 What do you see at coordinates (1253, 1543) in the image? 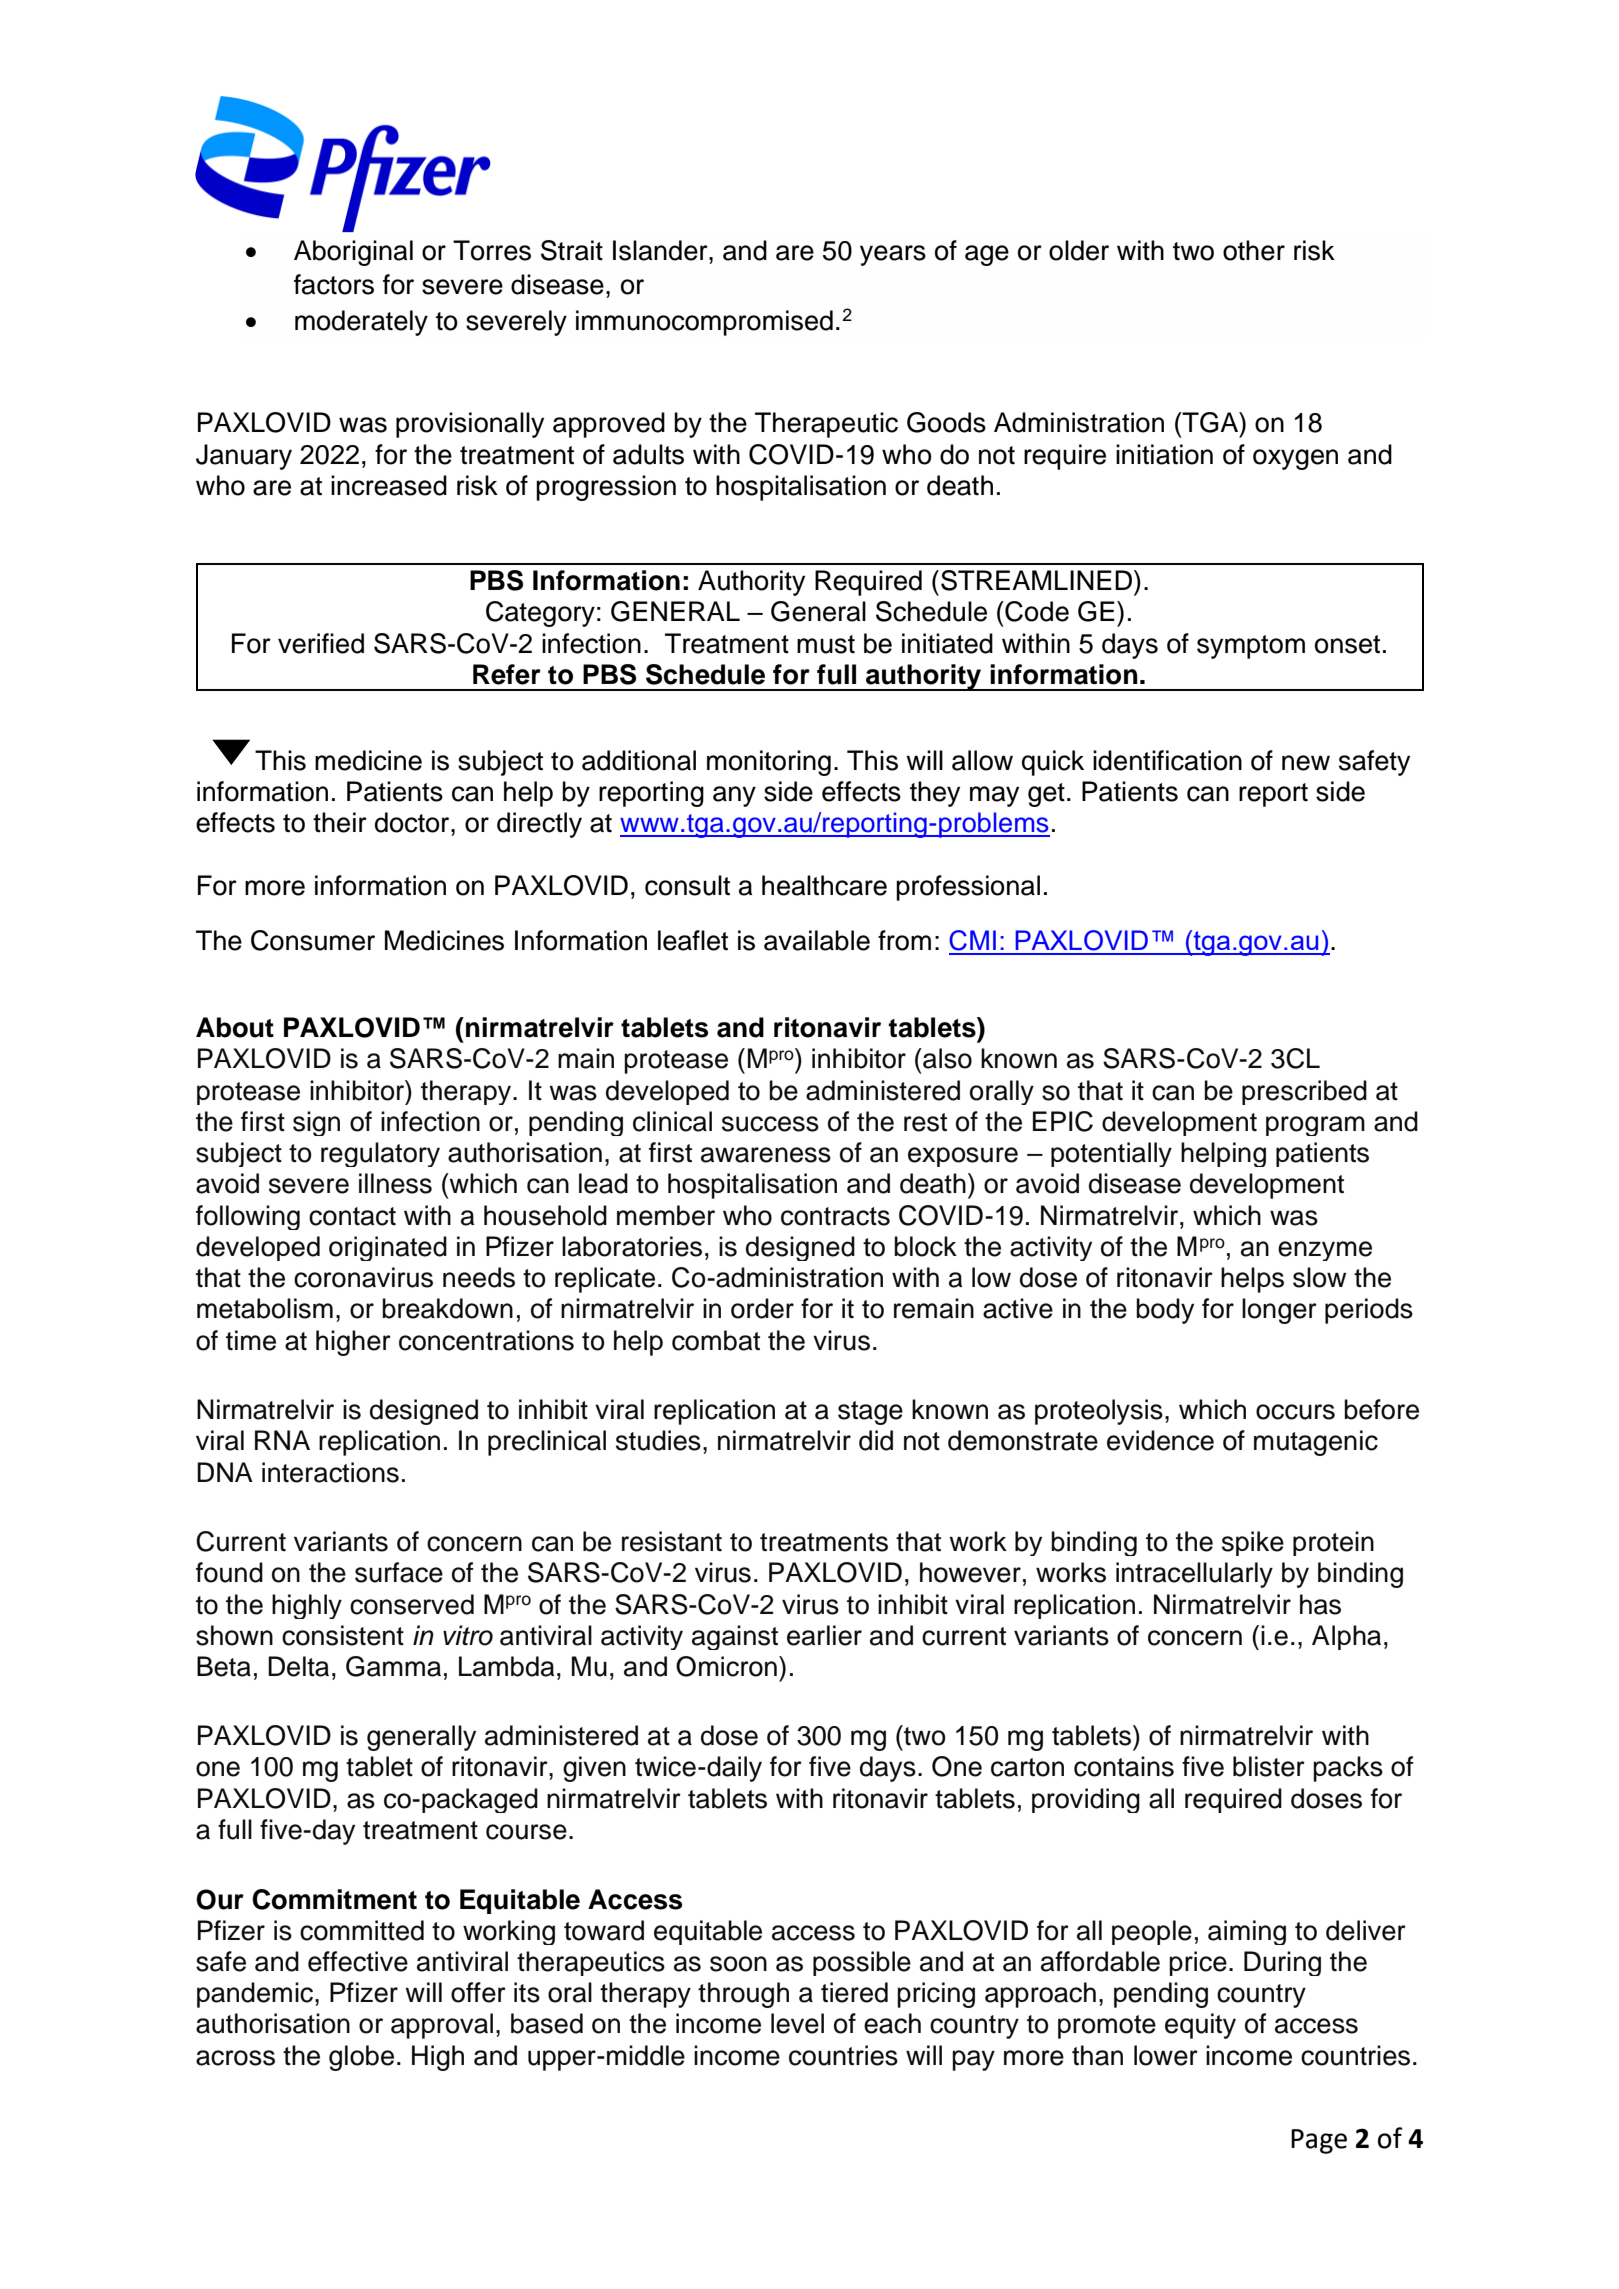
I see `spike` at bounding box center [1253, 1543].
